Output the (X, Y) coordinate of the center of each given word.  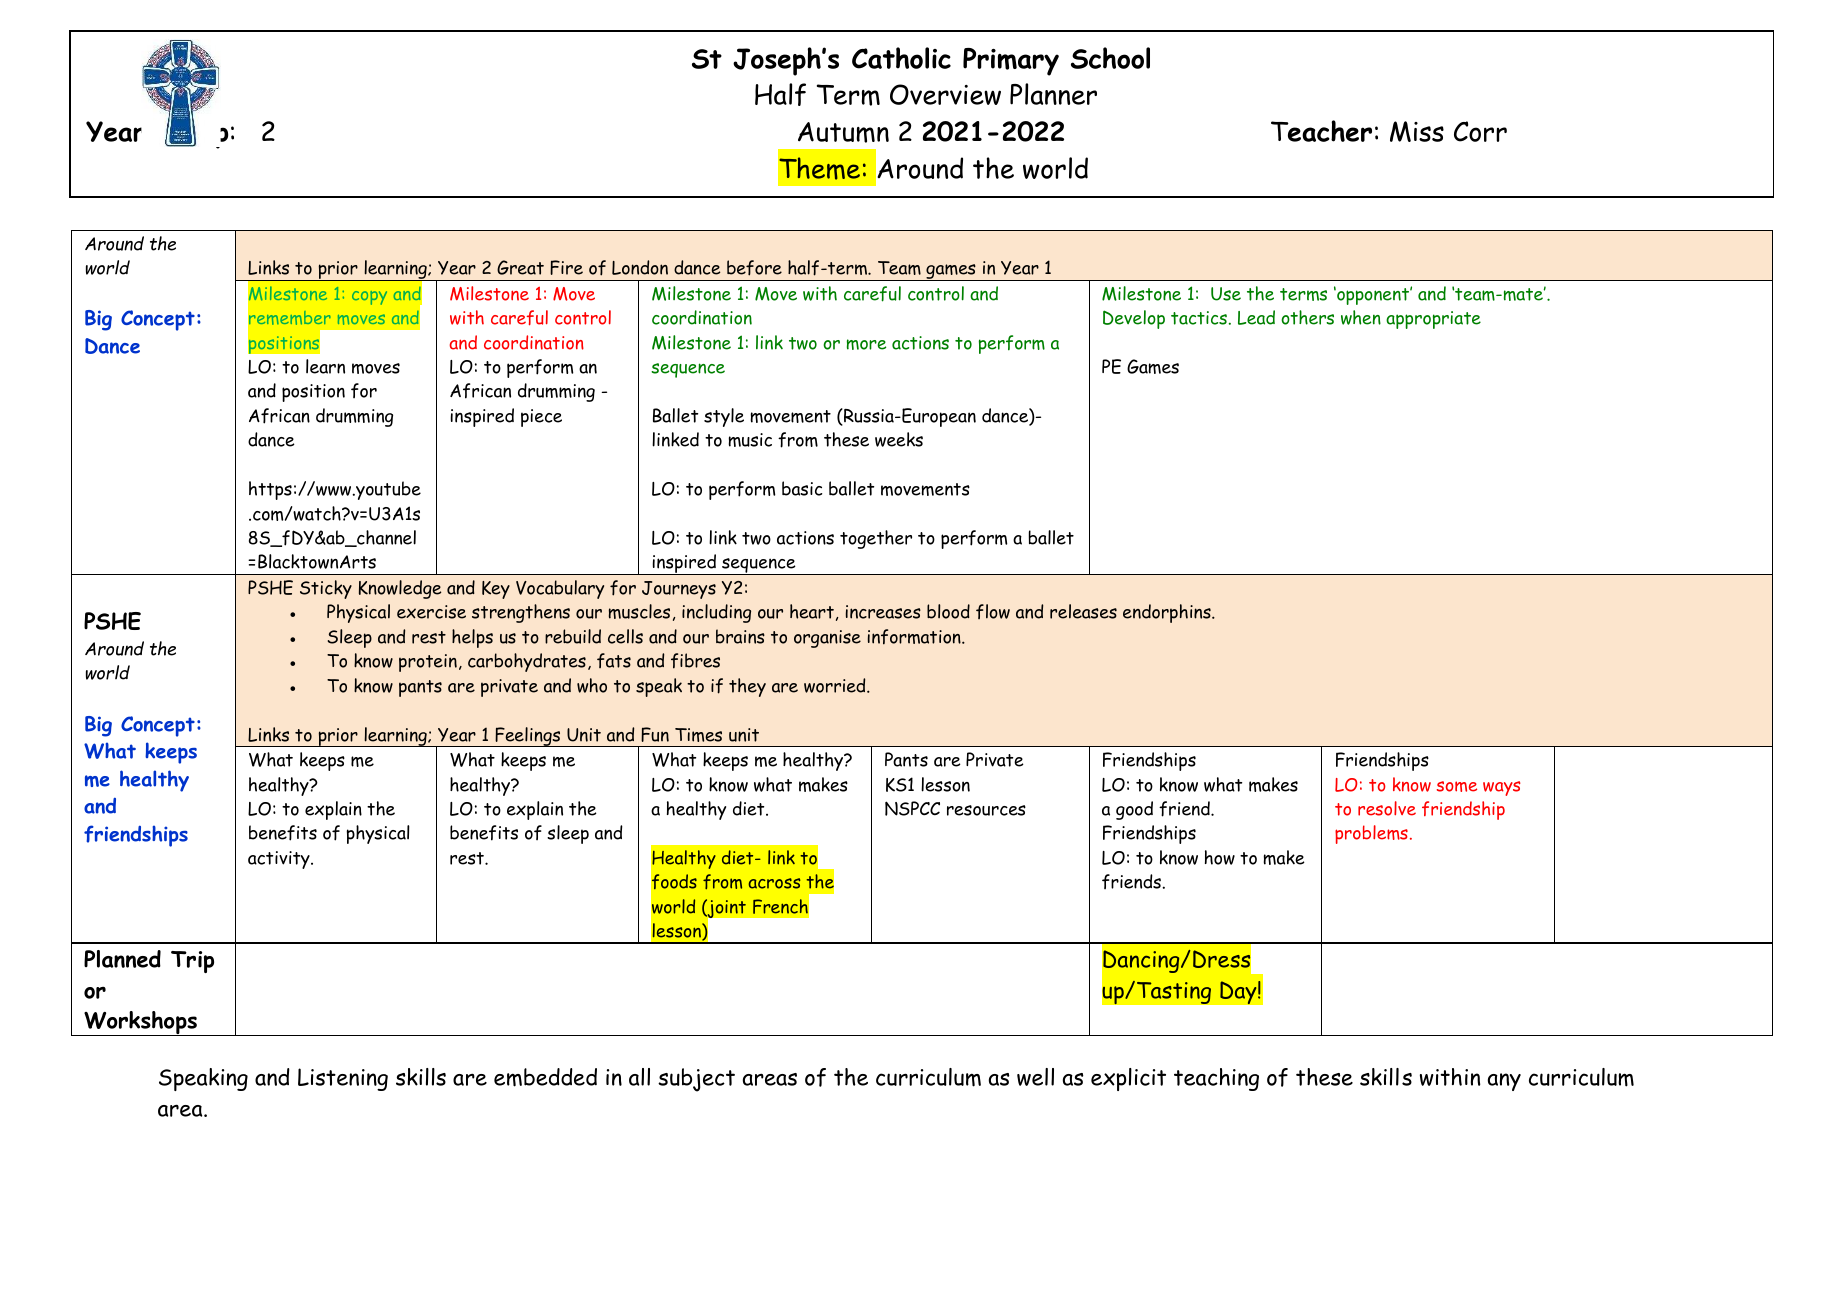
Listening (343, 1079)
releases (1083, 611)
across (774, 883)
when (1361, 317)
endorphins (1168, 613)
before (754, 268)
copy (369, 298)
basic (802, 488)
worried (836, 685)
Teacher (1321, 131)
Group (196, 134)
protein (428, 663)
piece (541, 418)
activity (280, 860)
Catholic (901, 58)
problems (1371, 834)
